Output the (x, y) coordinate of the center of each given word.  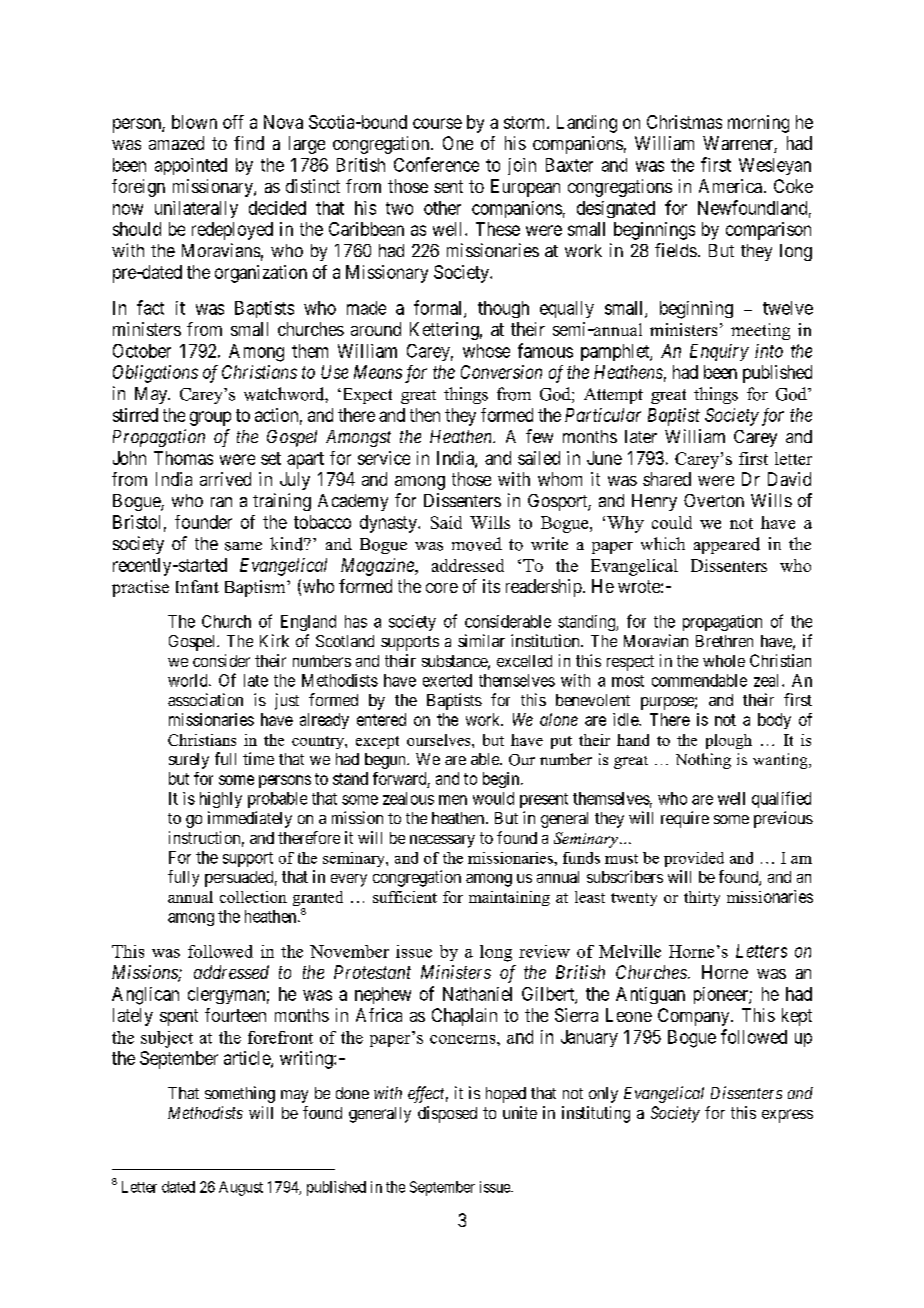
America (730, 186)
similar (481, 640)
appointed (191, 166)
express (787, 1116)
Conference (436, 164)
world (189, 680)
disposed (447, 1114)
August (241, 1188)
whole (724, 661)
